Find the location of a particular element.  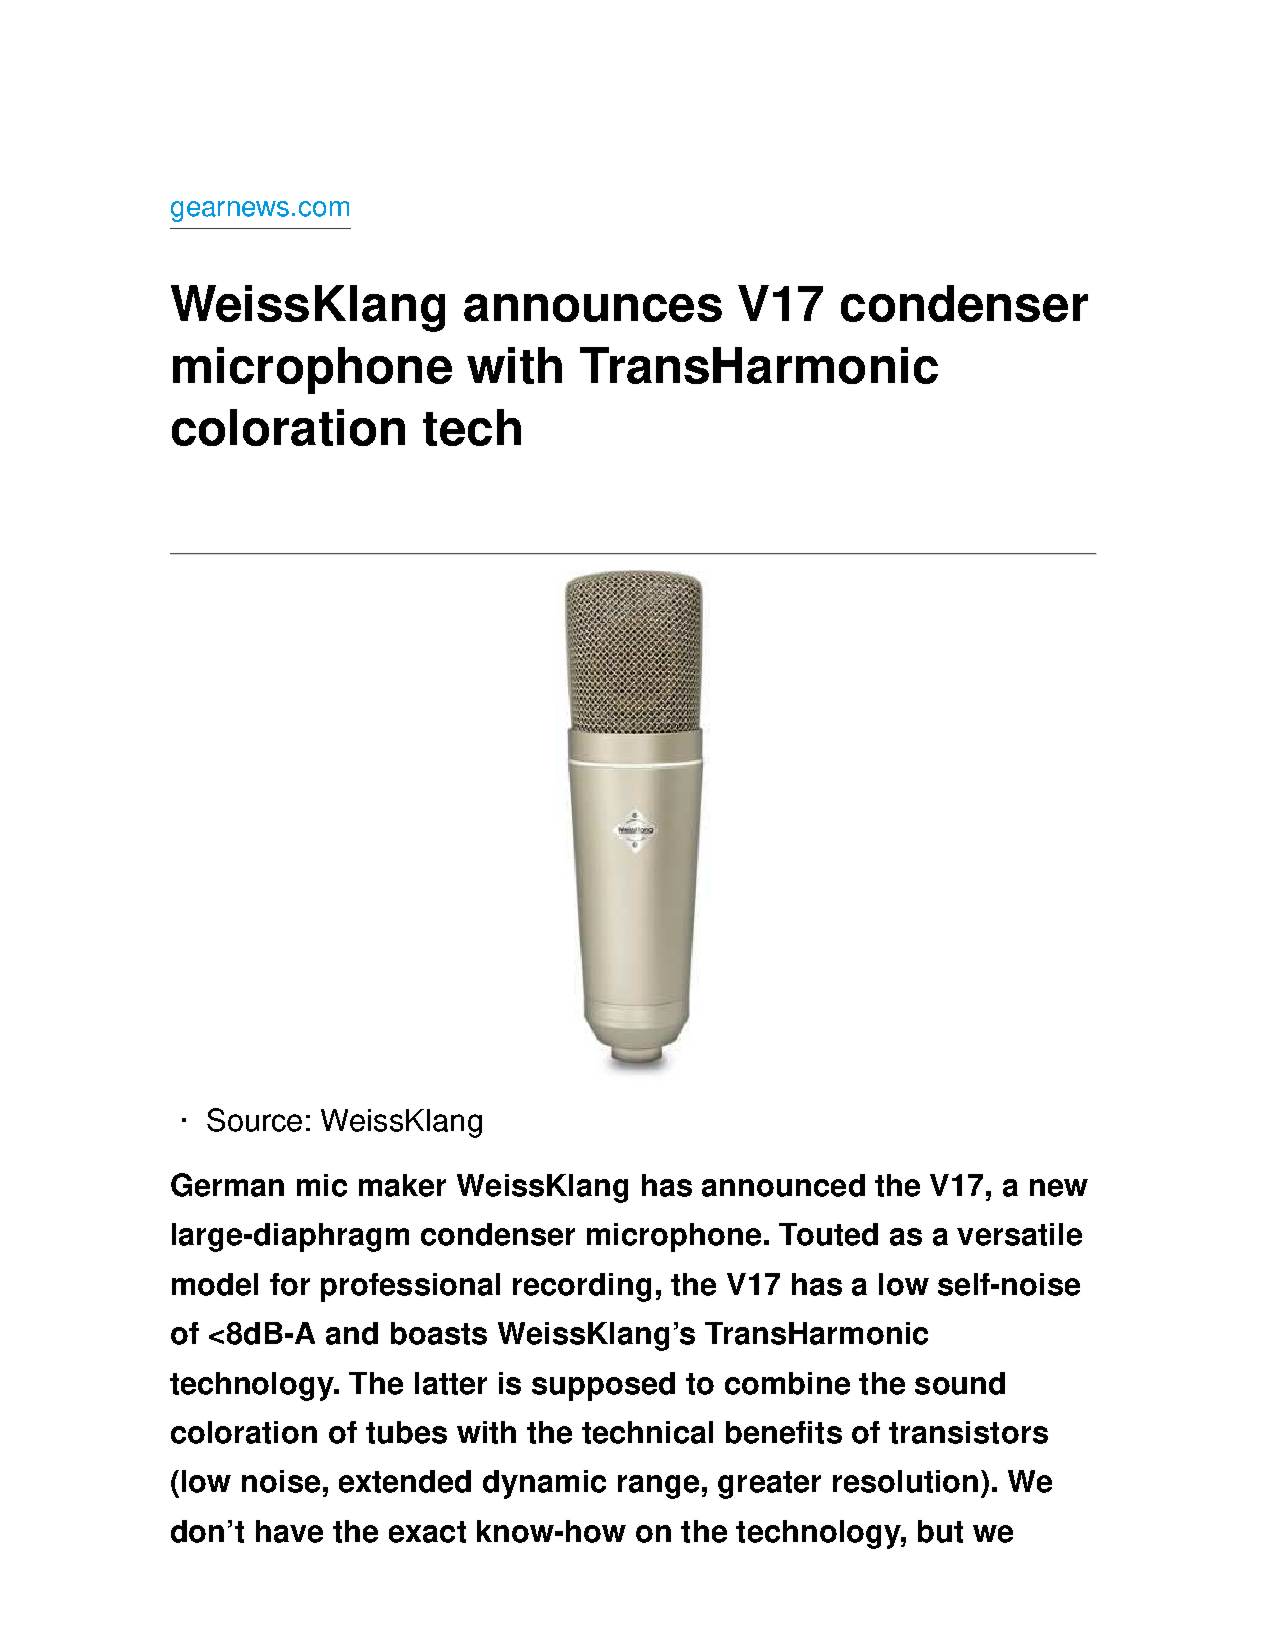

announces is located at coordinates (593, 308).
